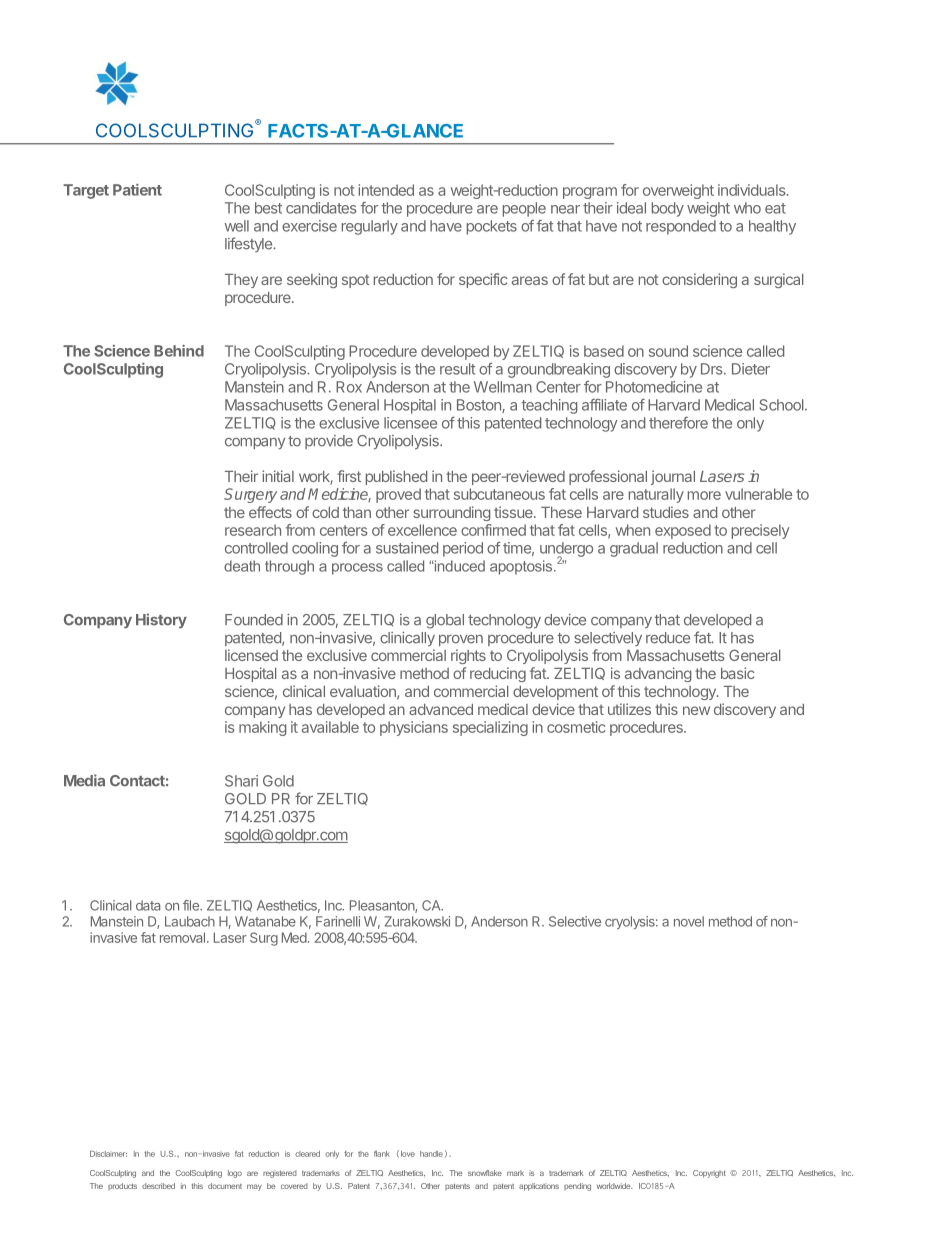 The height and width of the image is (1233, 952). Describe the element at coordinates (431, 1154) in the image. I see `handle` at that location.
